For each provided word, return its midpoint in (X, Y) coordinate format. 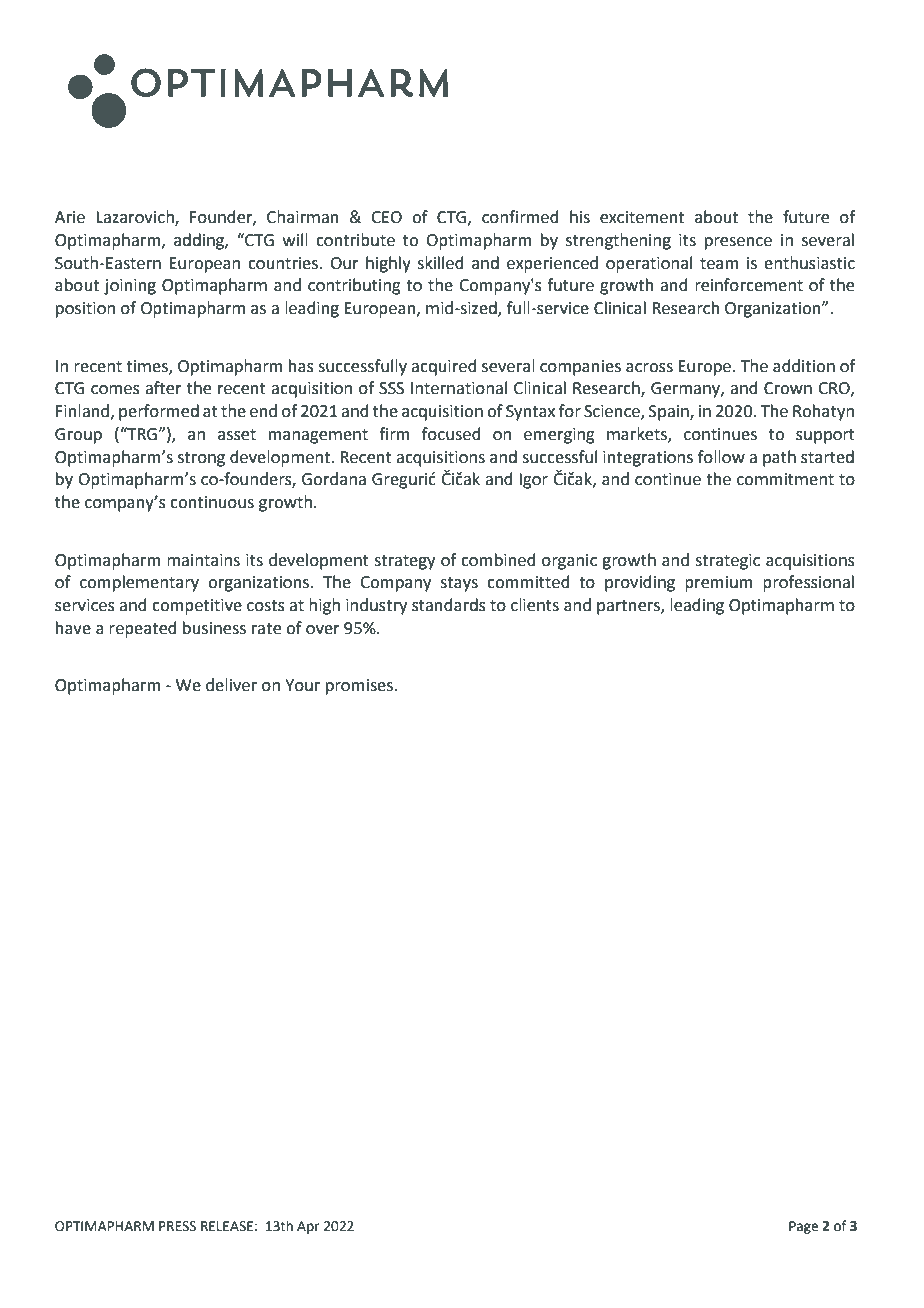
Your (302, 685)
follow (721, 457)
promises (361, 687)
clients (535, 605)
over (323, 630)
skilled (440, 263)
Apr (308, 1227)
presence (738, 243)
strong (201, 459)
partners (629, 607)
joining (130, 287)
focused (451, 434)
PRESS (177, 1226)
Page (803, 1227)
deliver (231, 685)
